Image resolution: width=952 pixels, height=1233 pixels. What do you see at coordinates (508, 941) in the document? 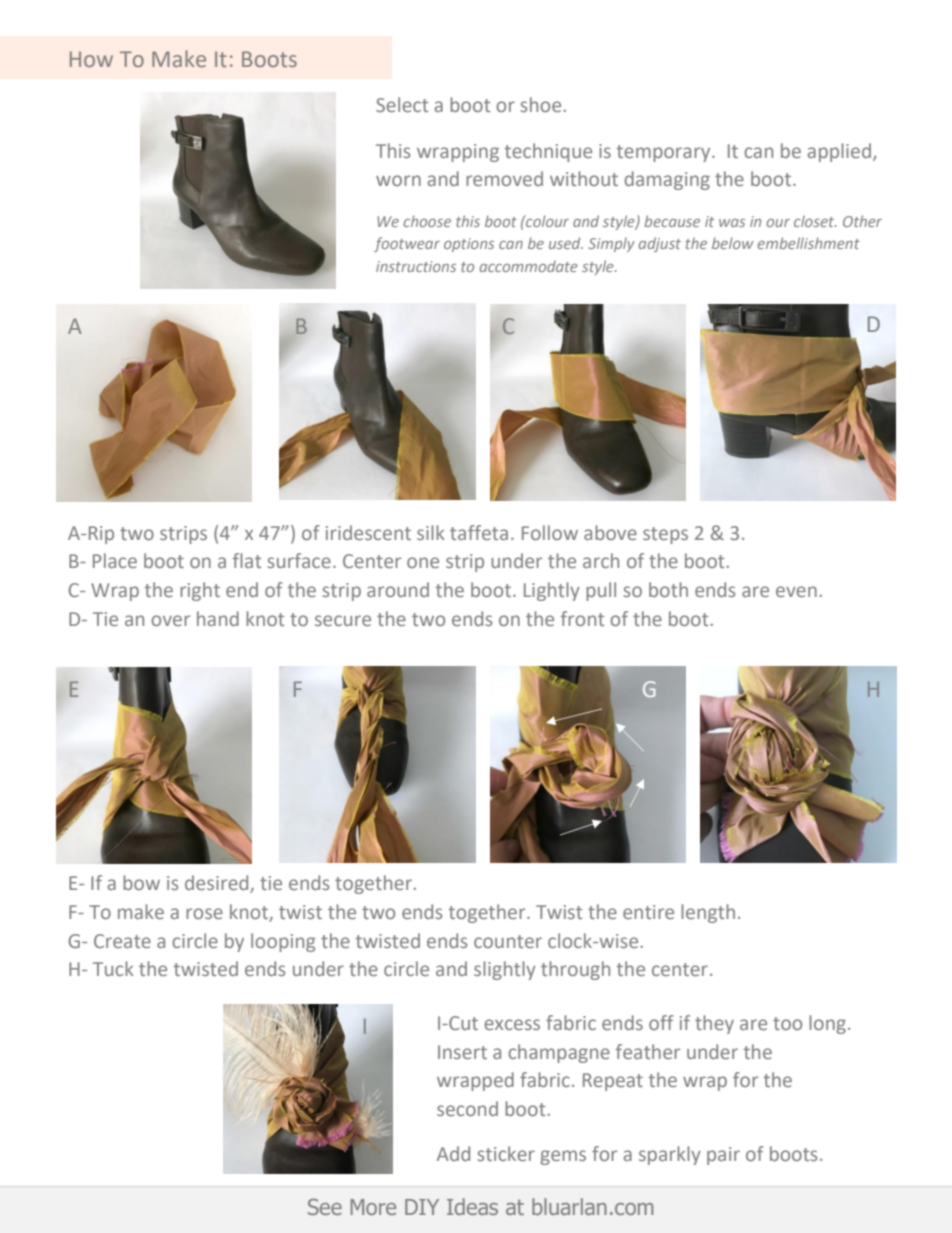
I see `counter` at bounding box center [508, 941].
